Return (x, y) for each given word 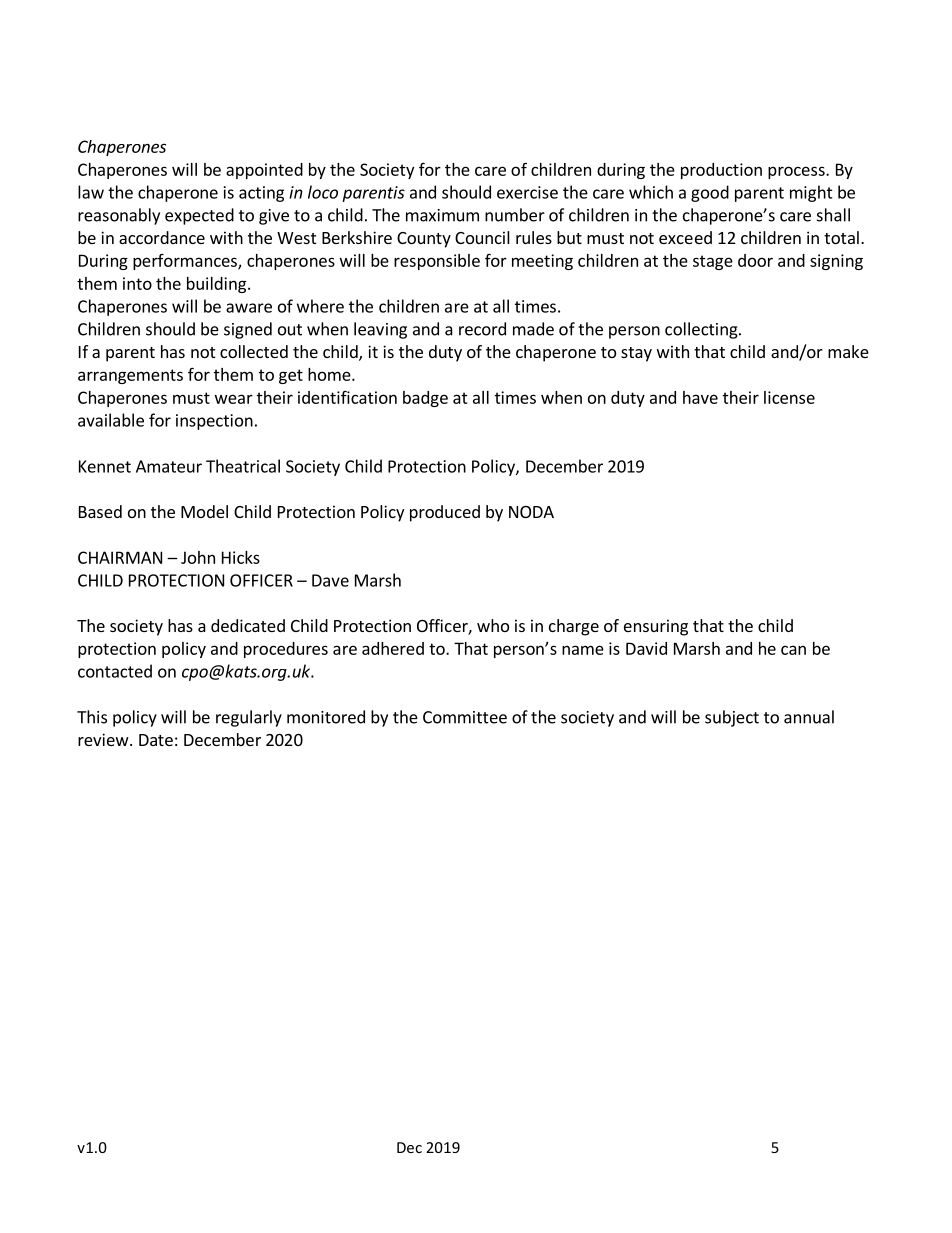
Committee (465, 717)
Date (156, 740)
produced (445, 513)
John (198, 557)
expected (199, 216)
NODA (531, 512)
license (789, 397)
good (710, 193)
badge (425, 399)
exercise (527, 192)
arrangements (130, 376)
